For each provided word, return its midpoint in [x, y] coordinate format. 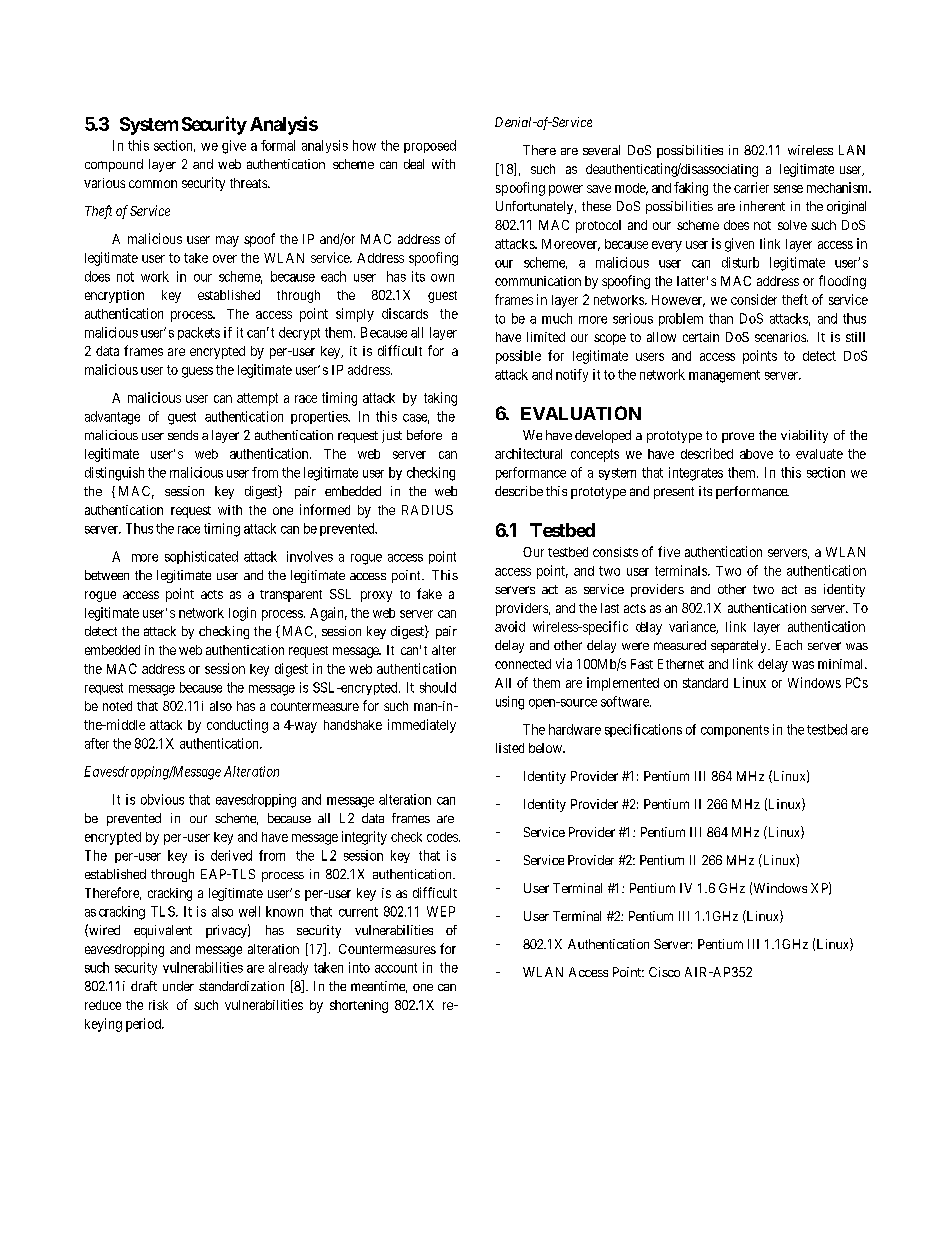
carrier [751, 187]
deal [414, 164]
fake [429, 593]
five [669, 551]
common [153, 184]
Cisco [664, 972]
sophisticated [201, 557]
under [178, 986]
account [396, 968]
